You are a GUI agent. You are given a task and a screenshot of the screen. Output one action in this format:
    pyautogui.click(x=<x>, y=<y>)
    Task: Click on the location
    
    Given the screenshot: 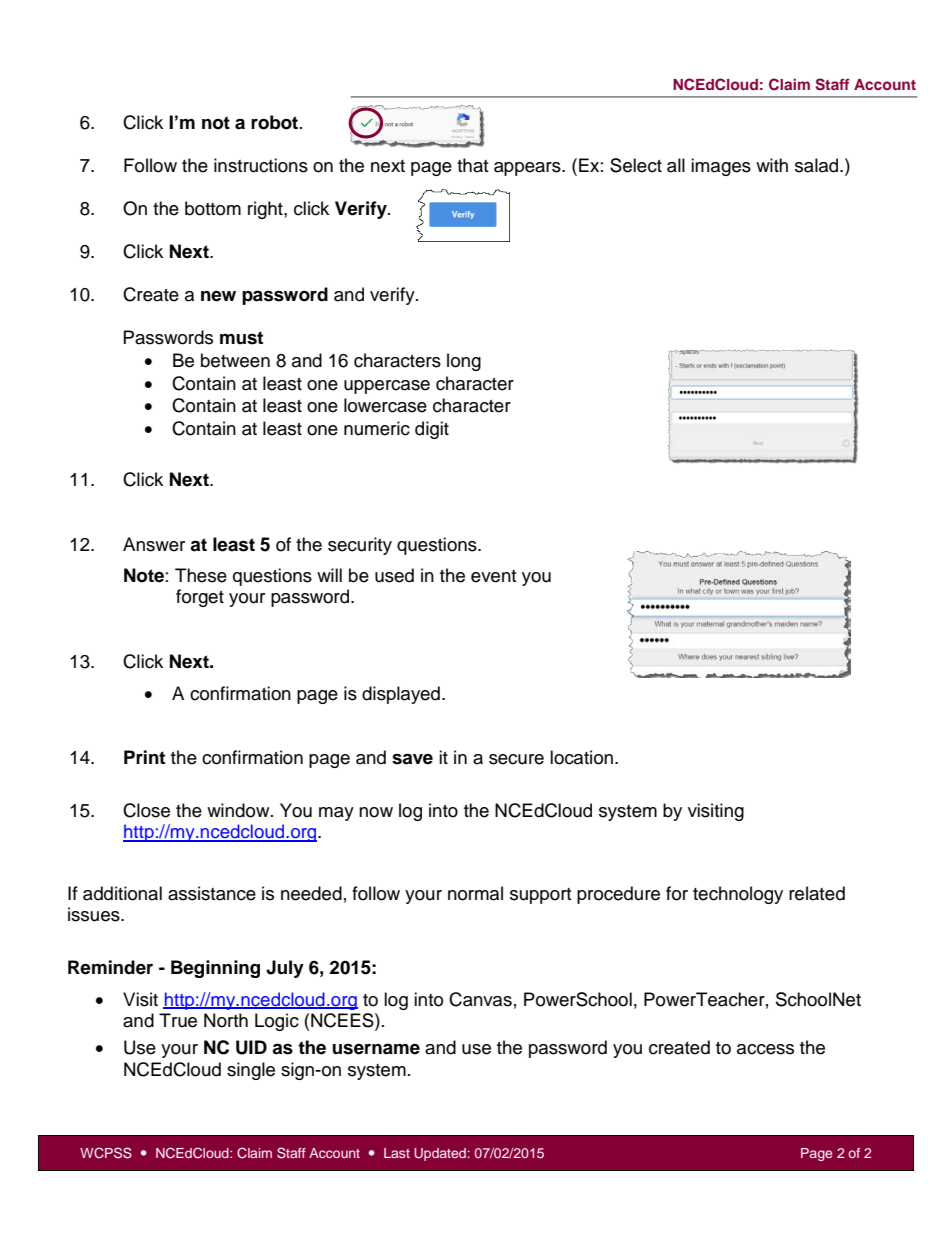 What is the action you would take?
    pyautogui.click(x=583, y=757)
